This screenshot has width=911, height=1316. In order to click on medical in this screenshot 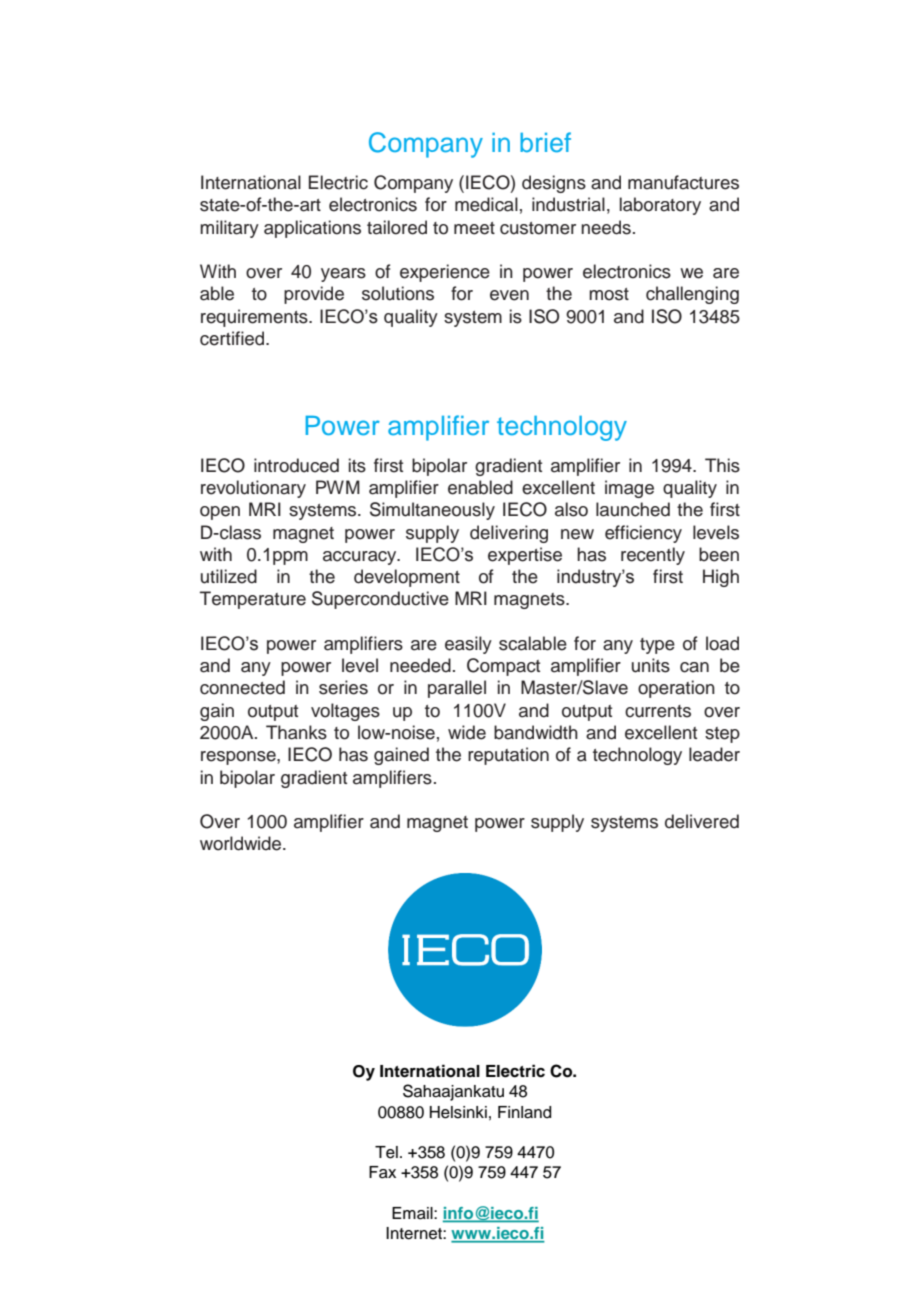, I will do `click(486, 204)`.
